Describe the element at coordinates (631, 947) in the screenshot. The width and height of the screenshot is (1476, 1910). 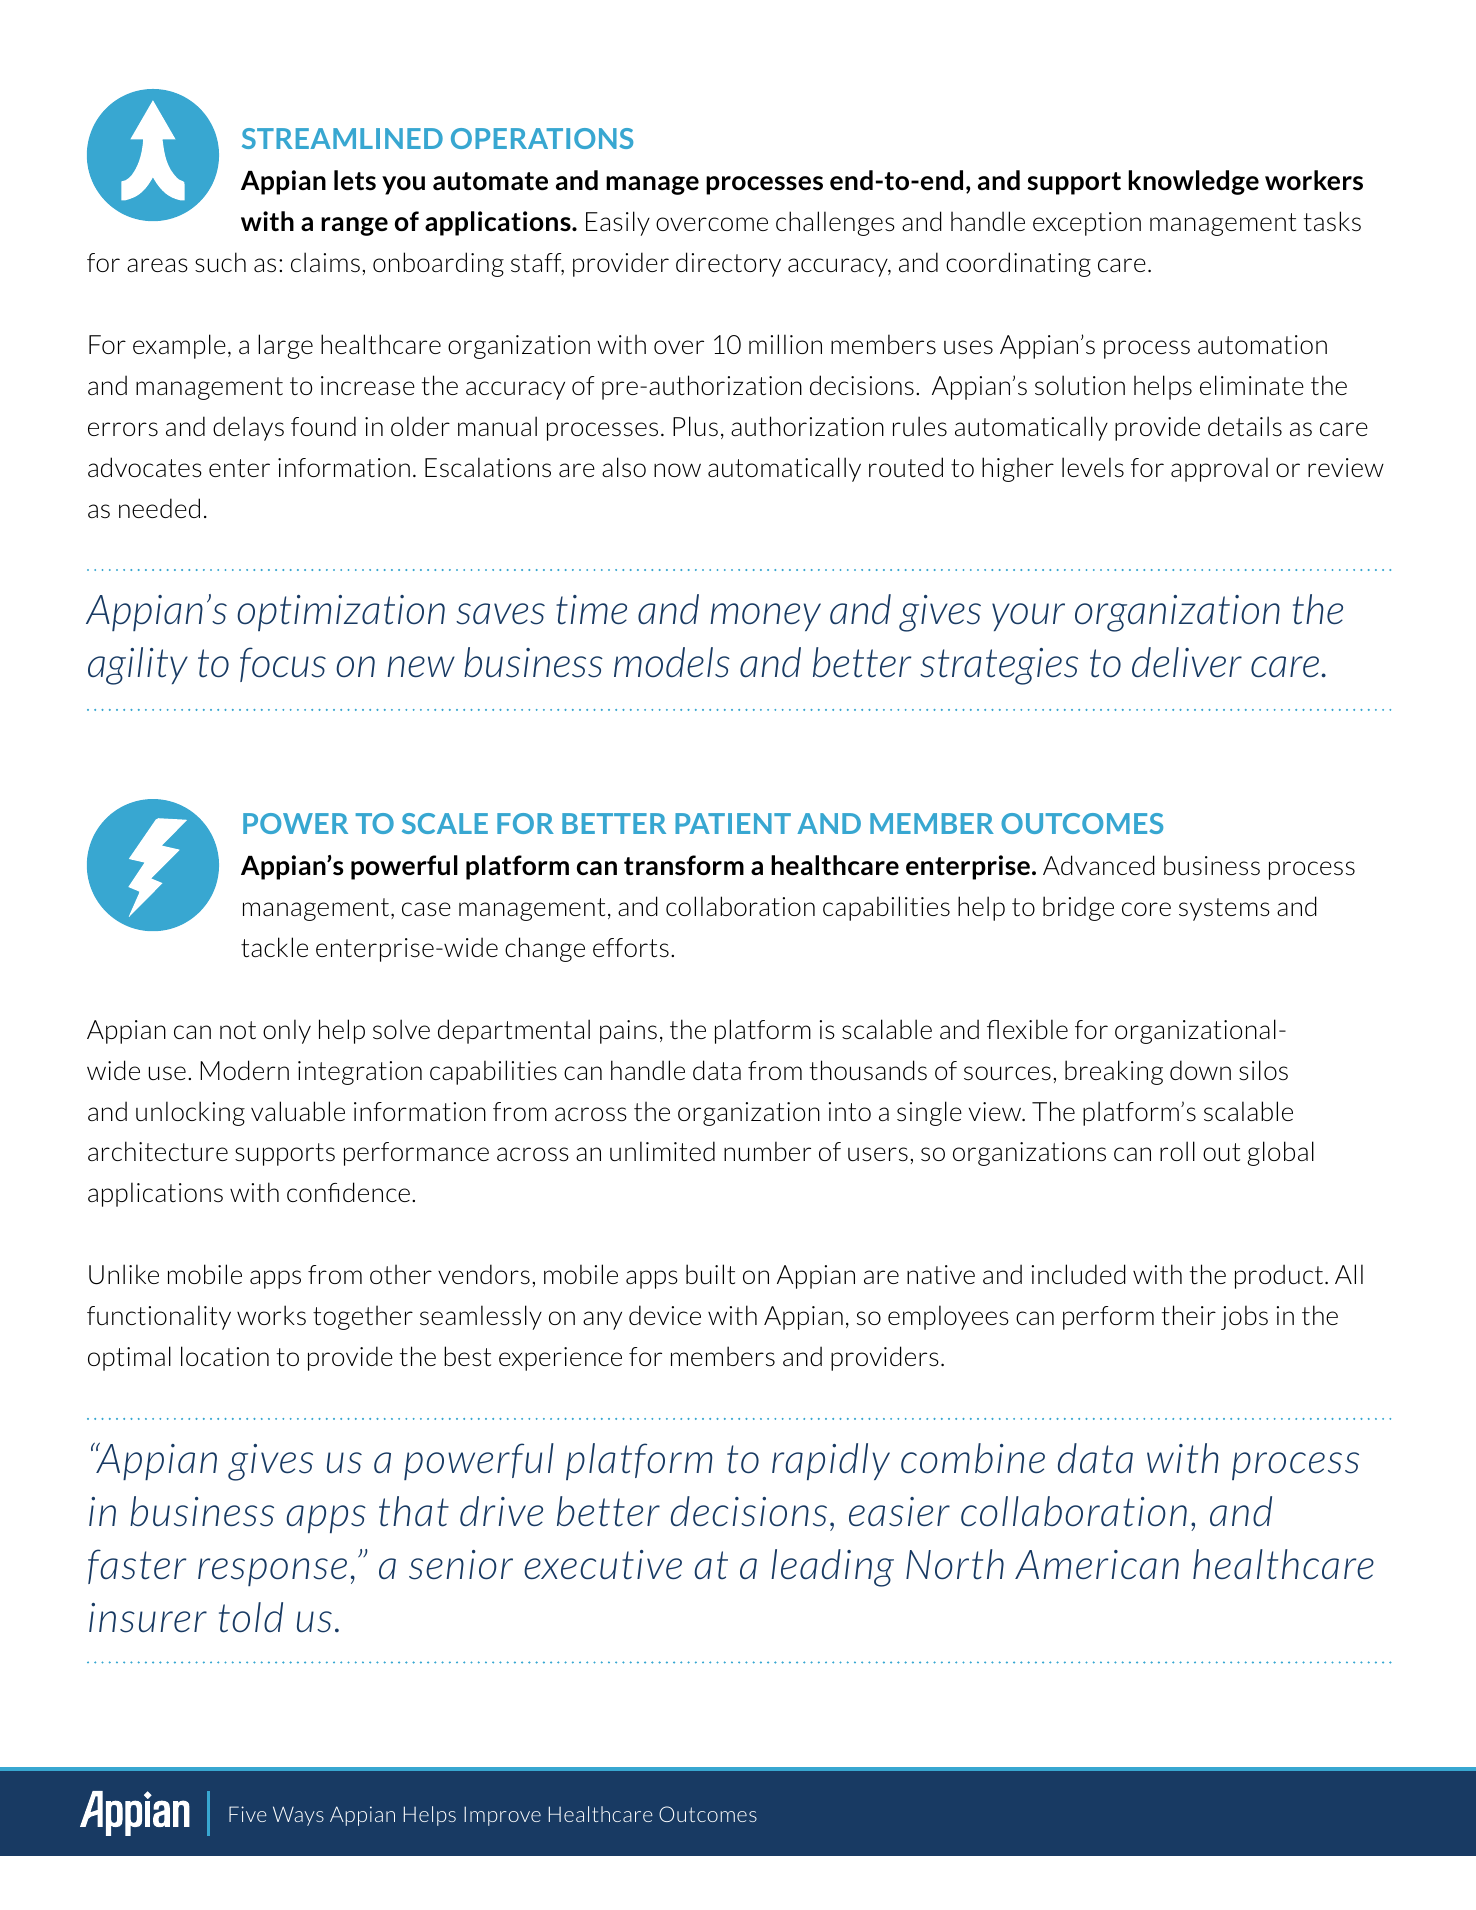
I see `efforts` at that location.
